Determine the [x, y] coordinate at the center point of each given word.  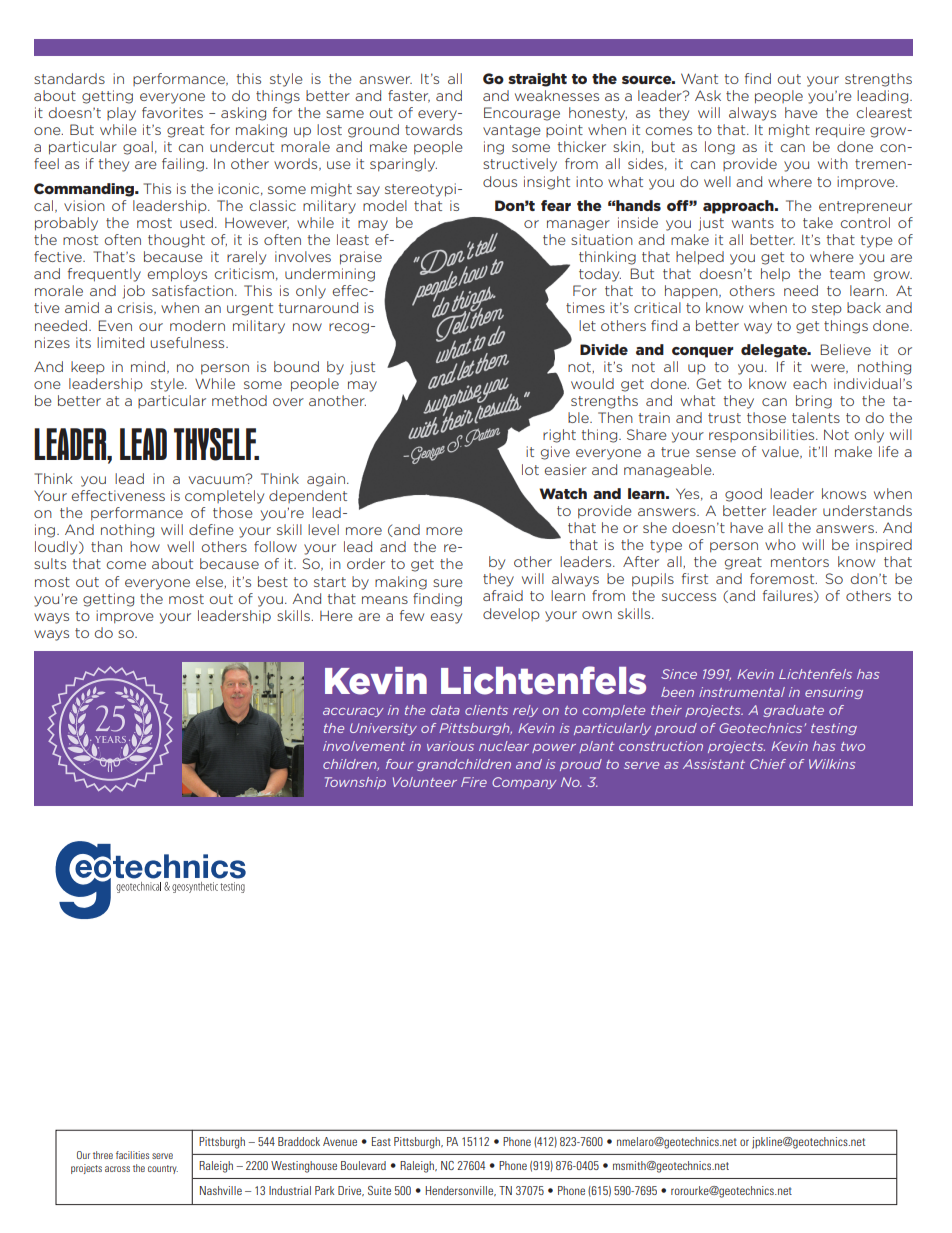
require [840, 131]
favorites [172, 112]
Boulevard [363, 1165]
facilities [132, 1155]
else [211, 582]
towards [433, 129]
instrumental [742, 692]
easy [446, 618]
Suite [379, 1190]
